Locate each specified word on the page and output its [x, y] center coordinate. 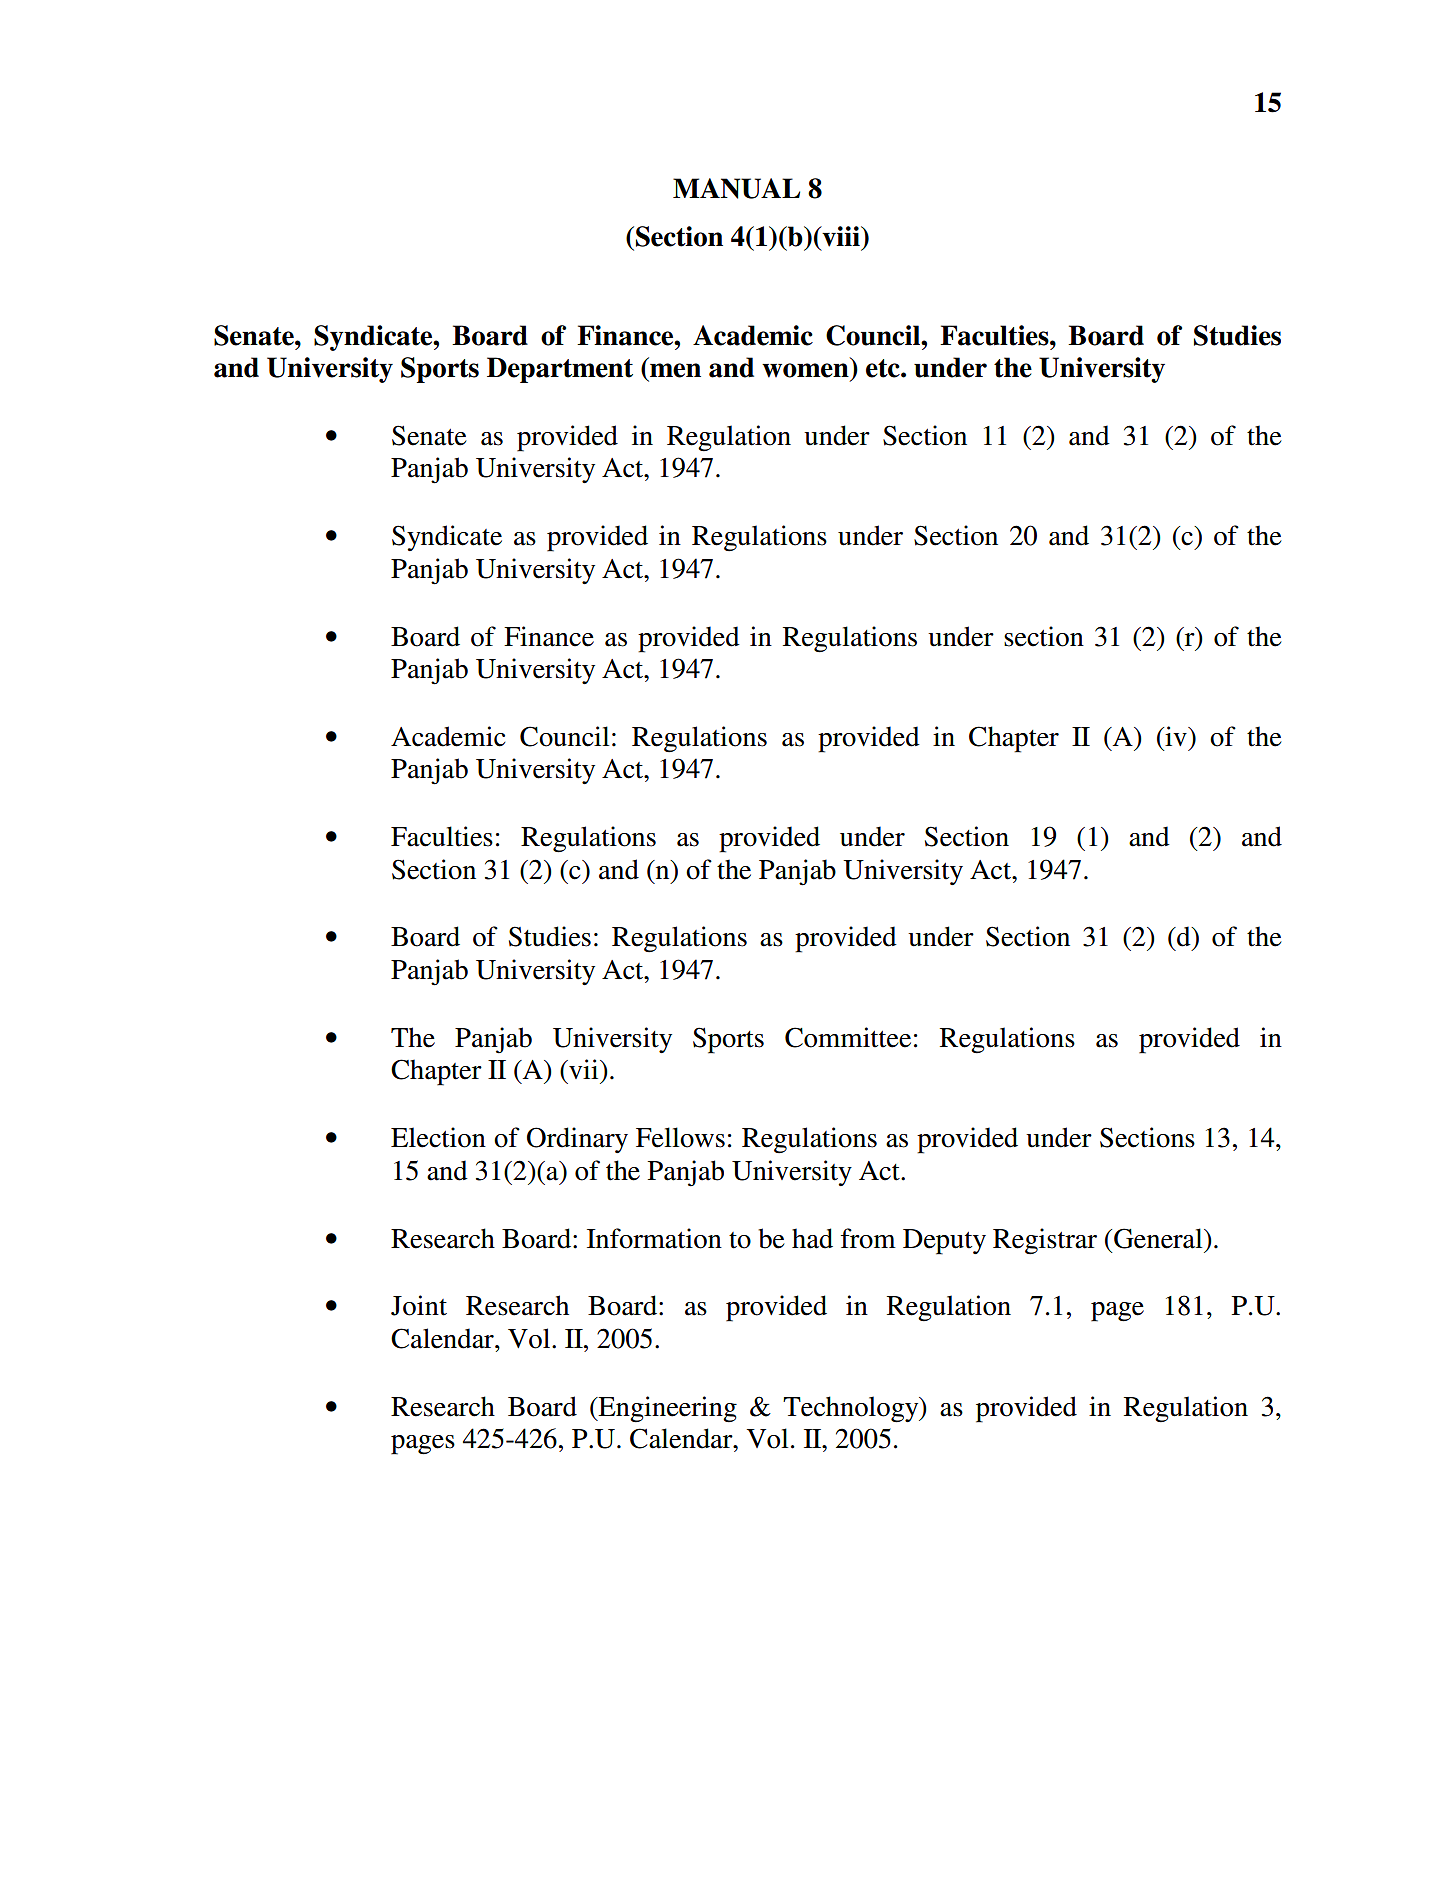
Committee [848, 1037]
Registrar [1045, 1241]
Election [438, 1137]
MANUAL [736, 188]
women [805, 370]
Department [560, 370]
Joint [419, 1305]
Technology [852, 1409]
